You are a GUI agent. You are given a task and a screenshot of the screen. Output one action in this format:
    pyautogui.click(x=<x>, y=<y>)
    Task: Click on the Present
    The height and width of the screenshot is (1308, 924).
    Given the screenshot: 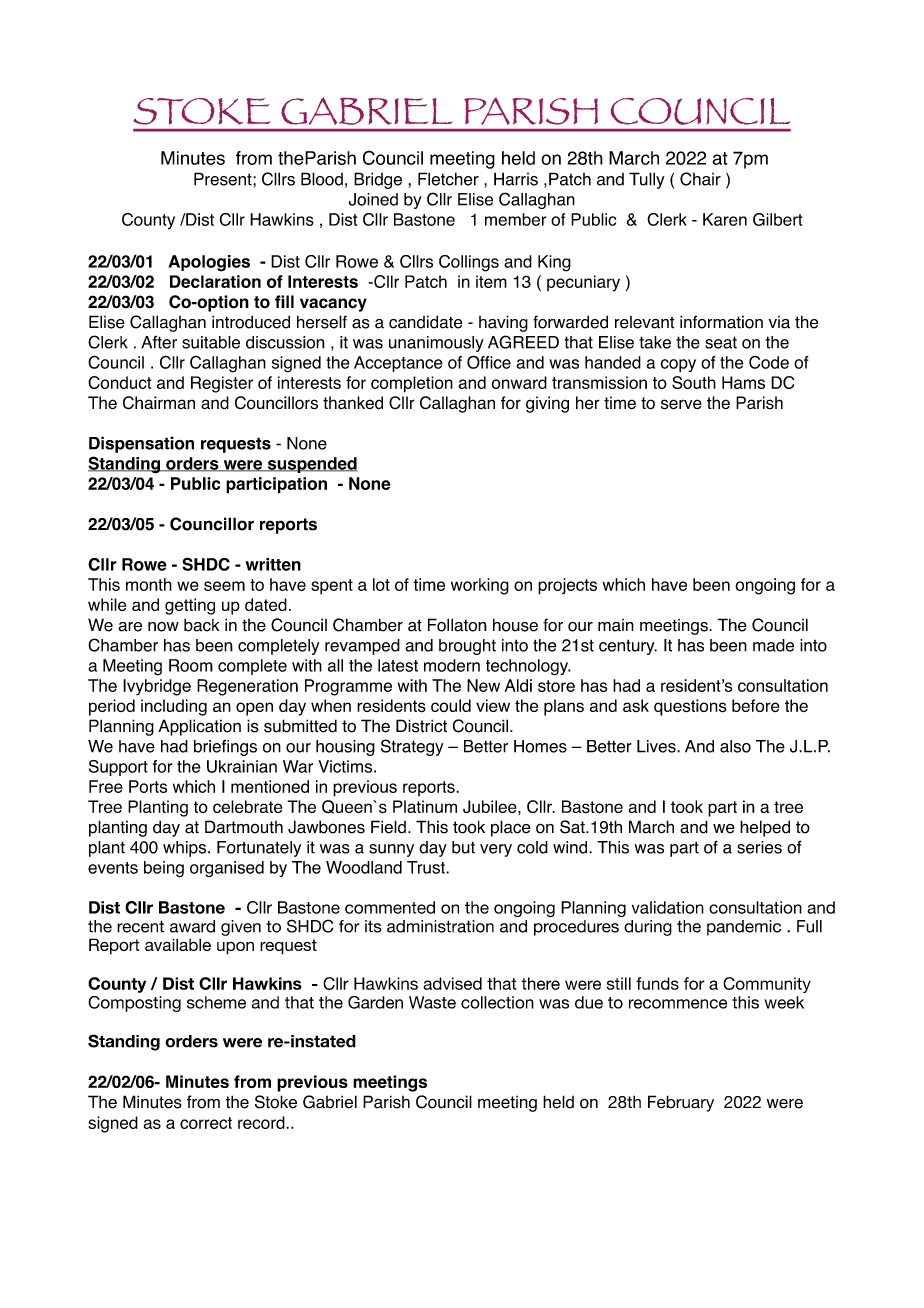 What is the action you would take?
    pyautogui.click(x=224, y=179)
